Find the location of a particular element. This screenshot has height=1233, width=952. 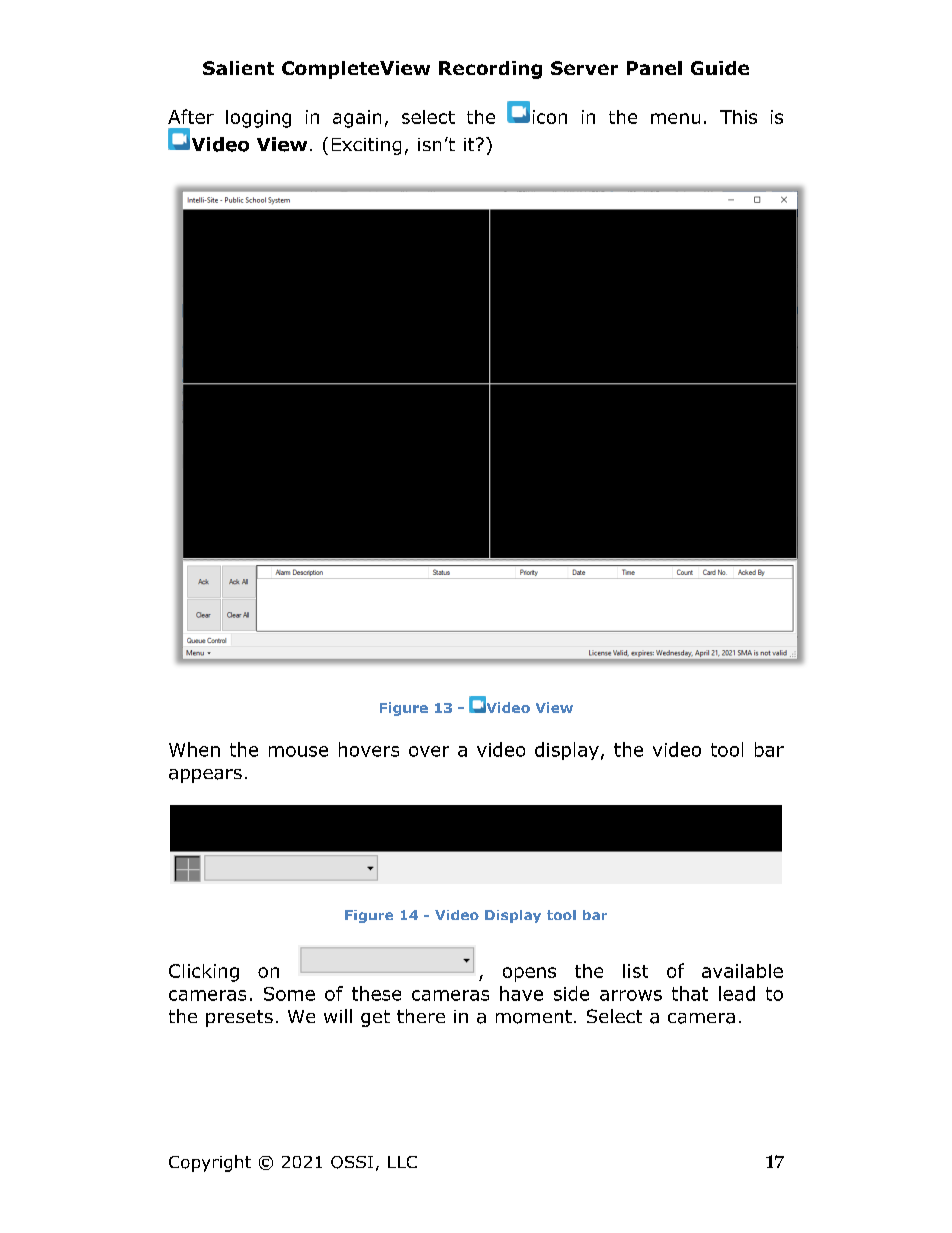

This is located at coordinates (738, 117).
